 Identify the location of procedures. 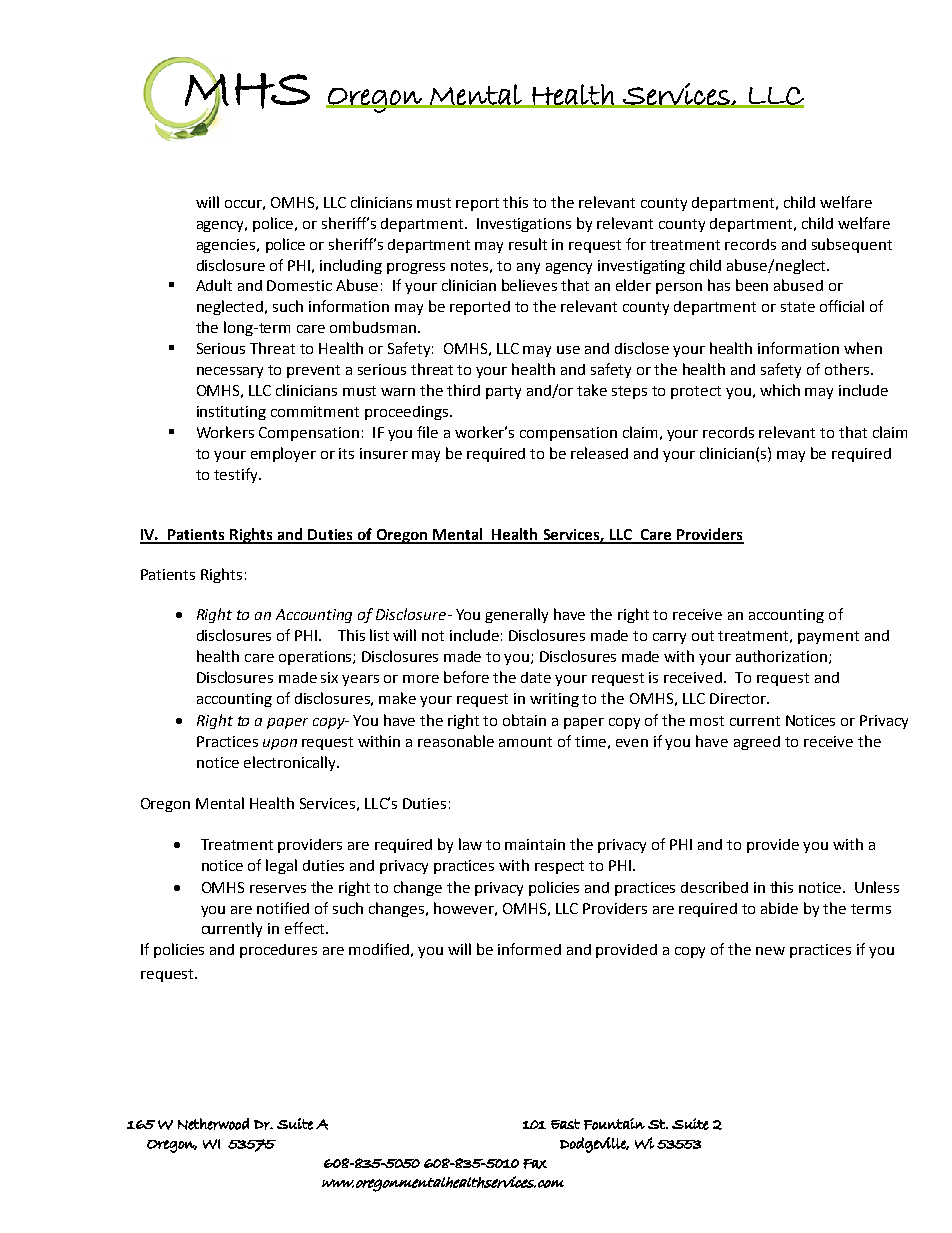
(278, 951).
